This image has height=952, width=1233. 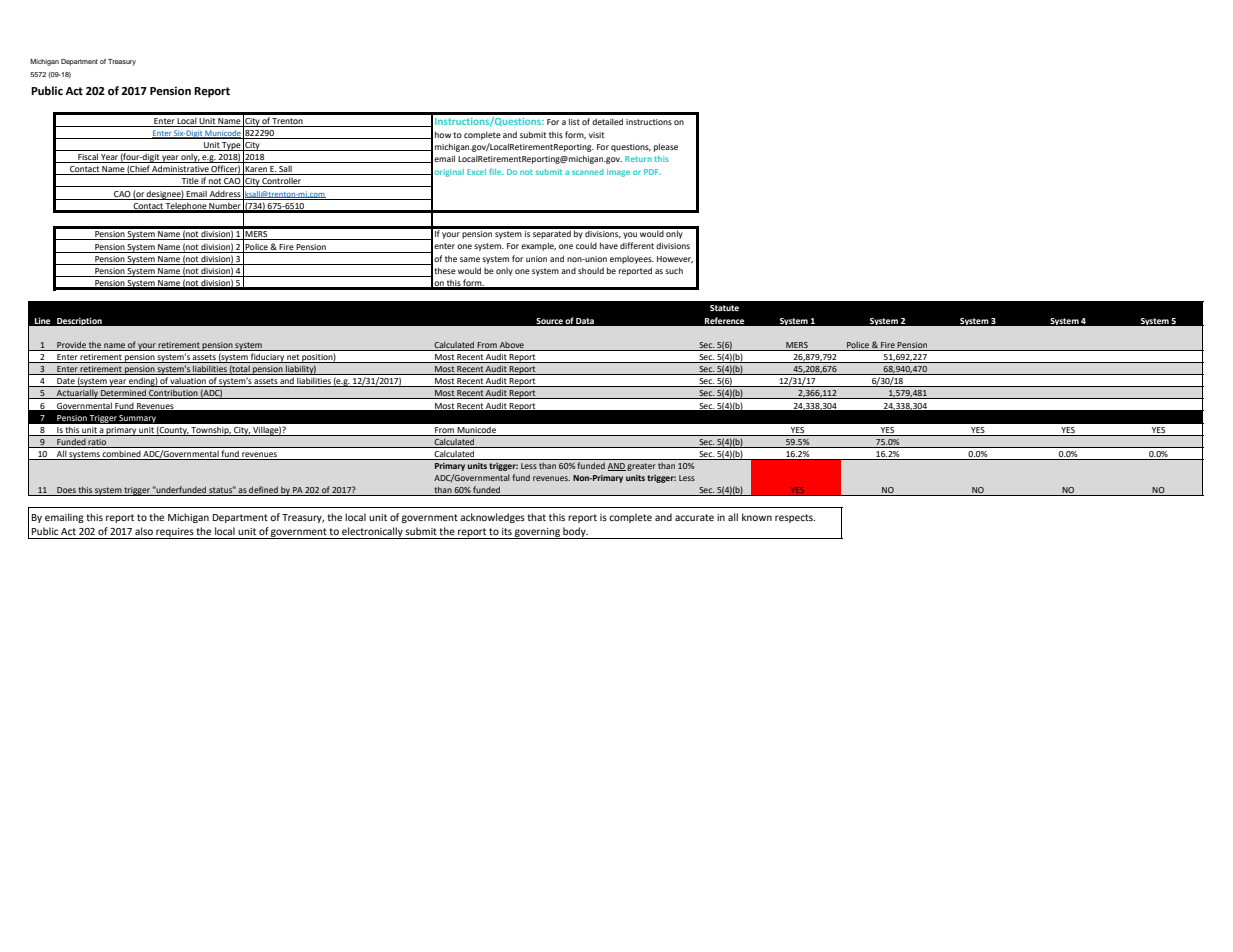 I want to click on Title, so click(x=189, y=182).
